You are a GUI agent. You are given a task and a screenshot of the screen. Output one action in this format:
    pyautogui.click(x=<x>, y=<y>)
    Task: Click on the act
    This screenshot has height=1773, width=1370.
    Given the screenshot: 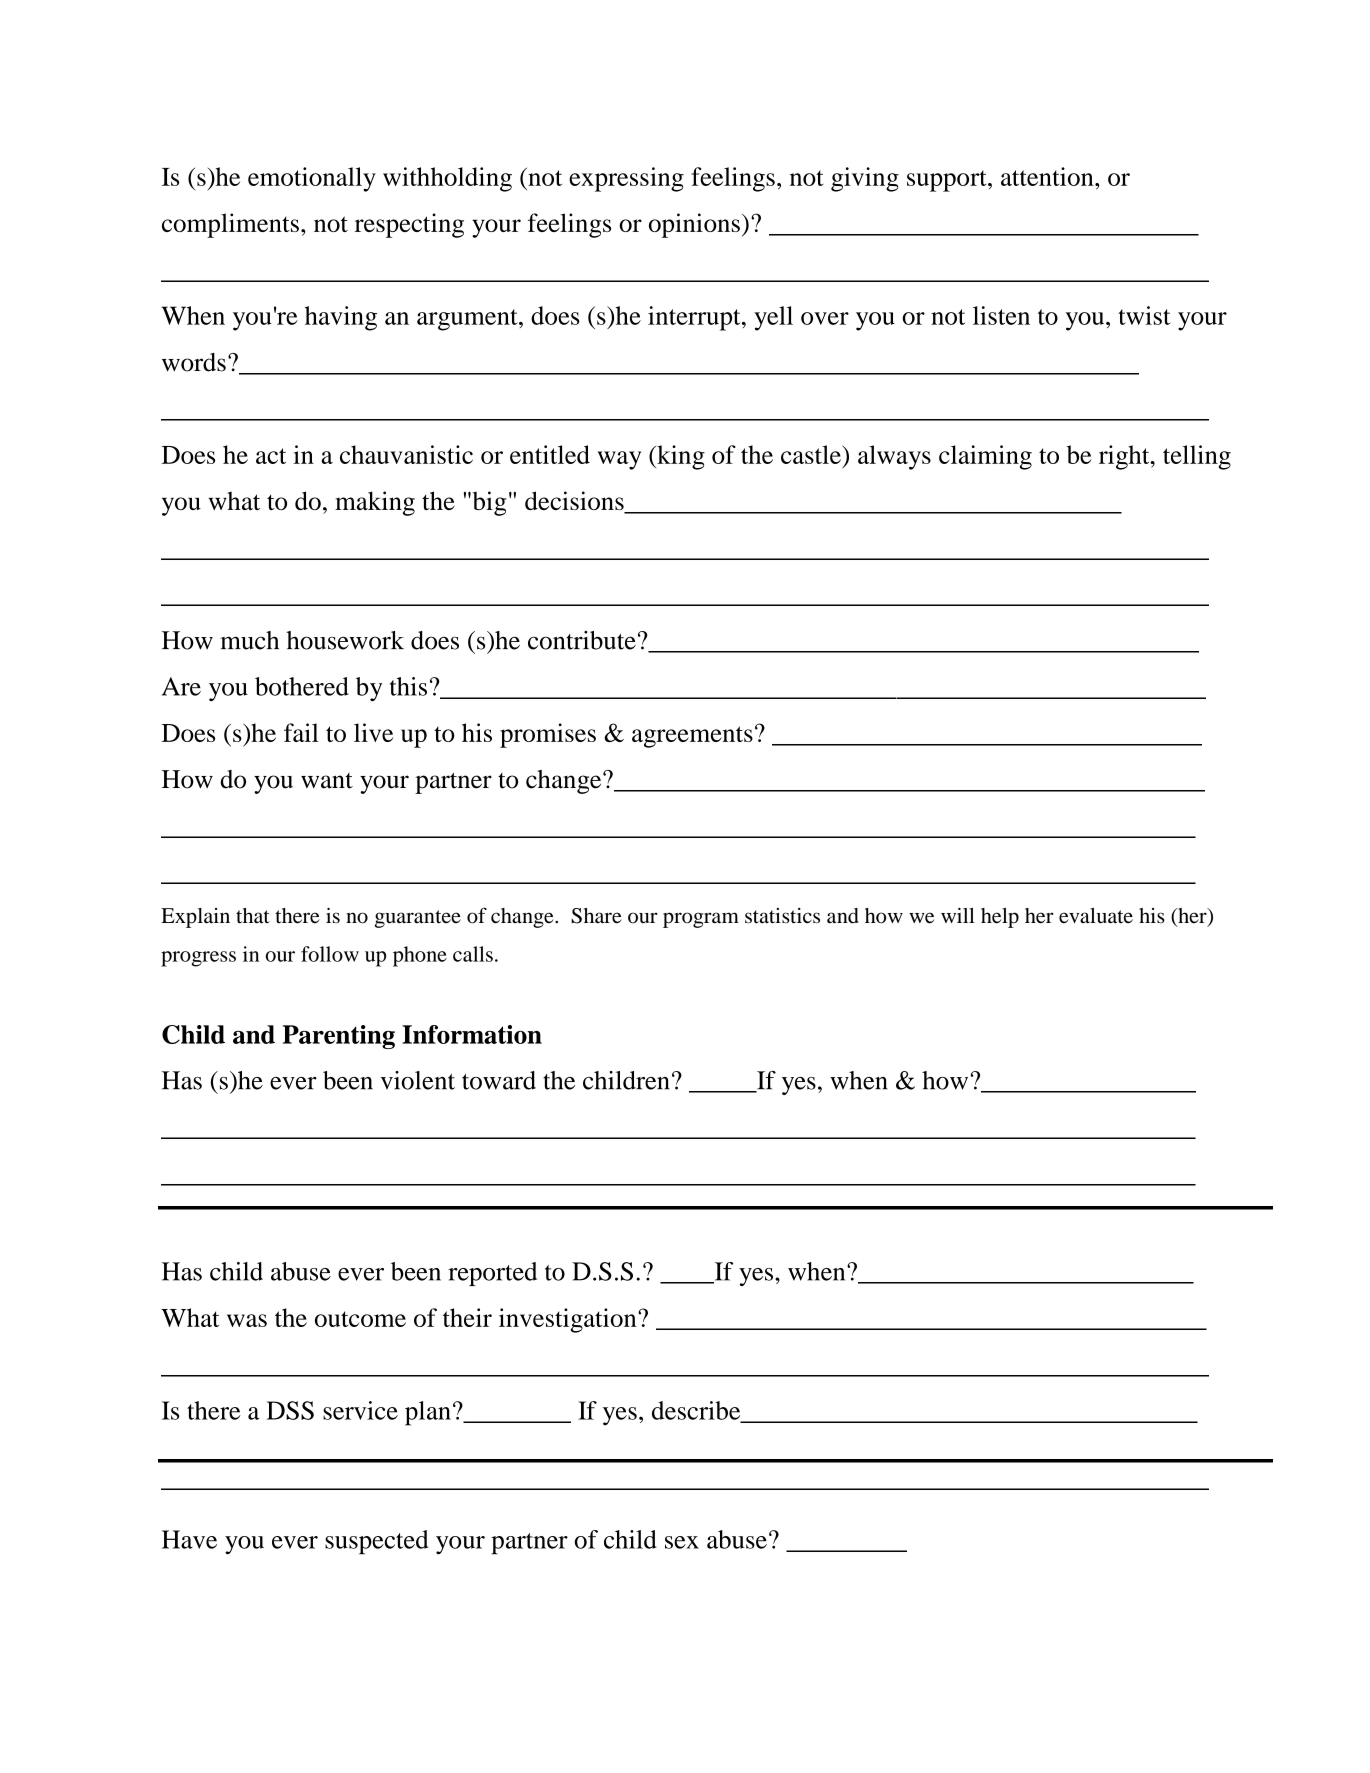 What is the action you would take?
    pyautogui.click(x=271, y=456)
